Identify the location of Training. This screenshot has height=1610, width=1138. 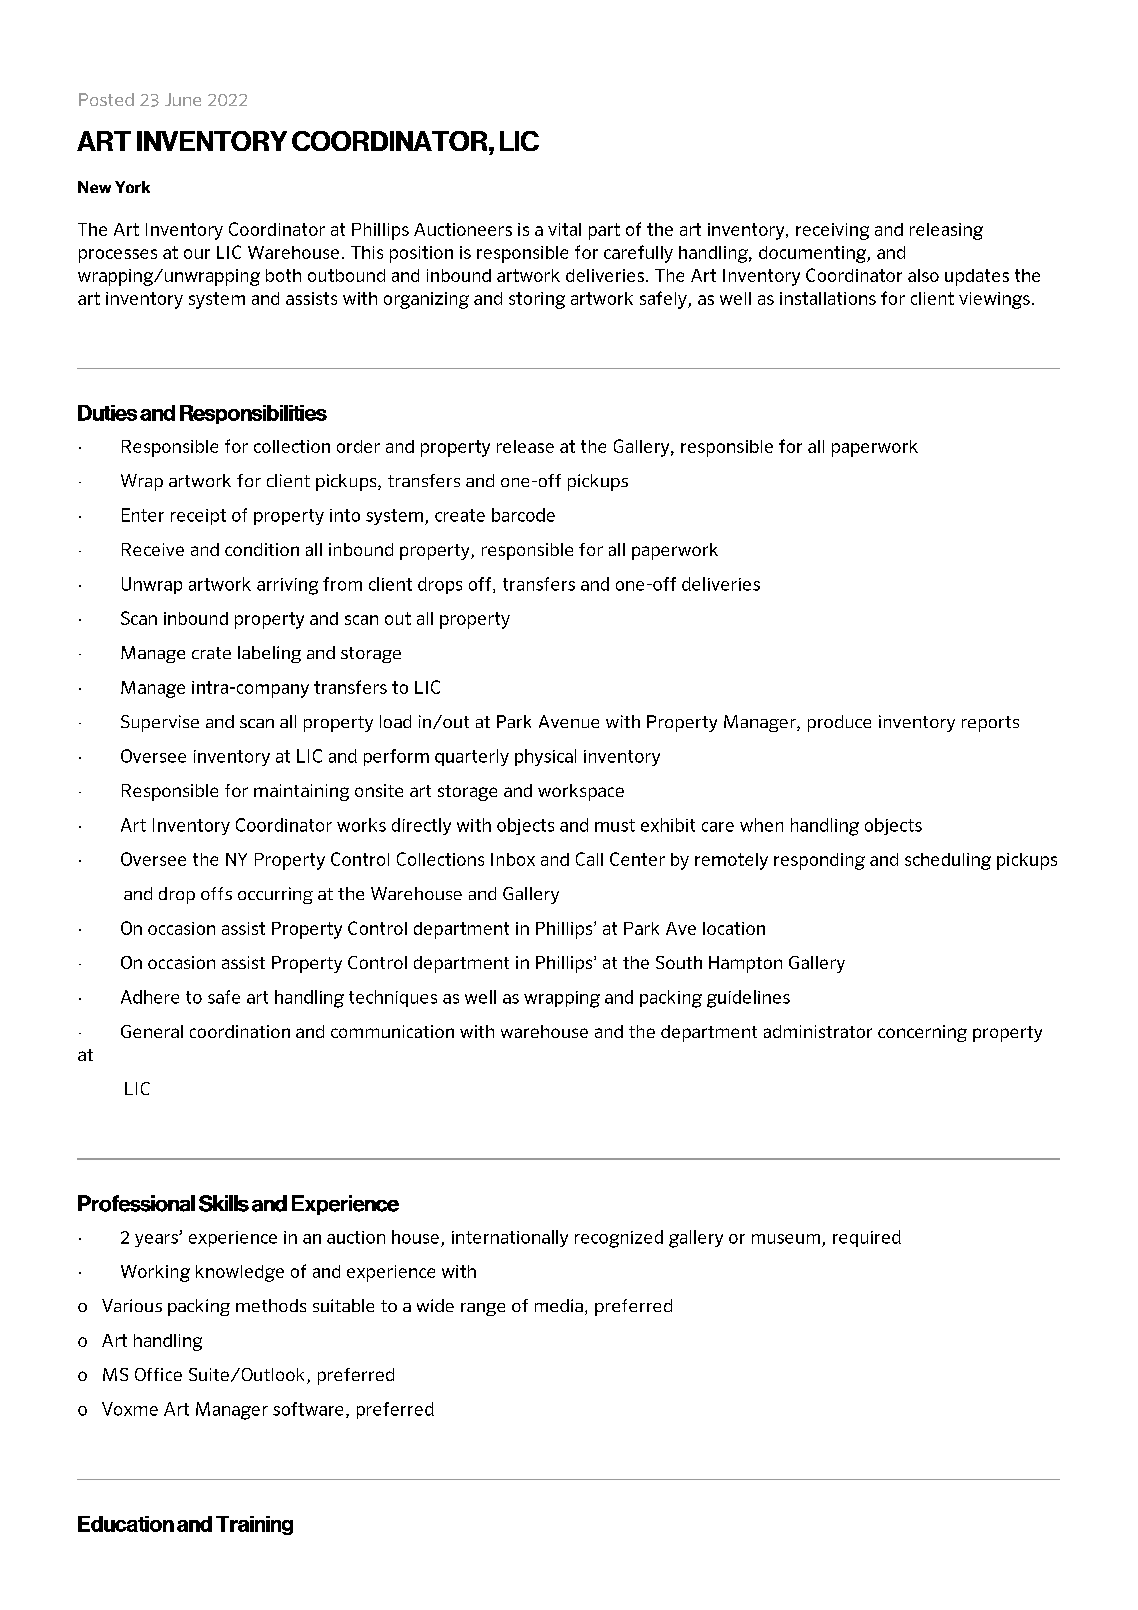
(254, 1525).
